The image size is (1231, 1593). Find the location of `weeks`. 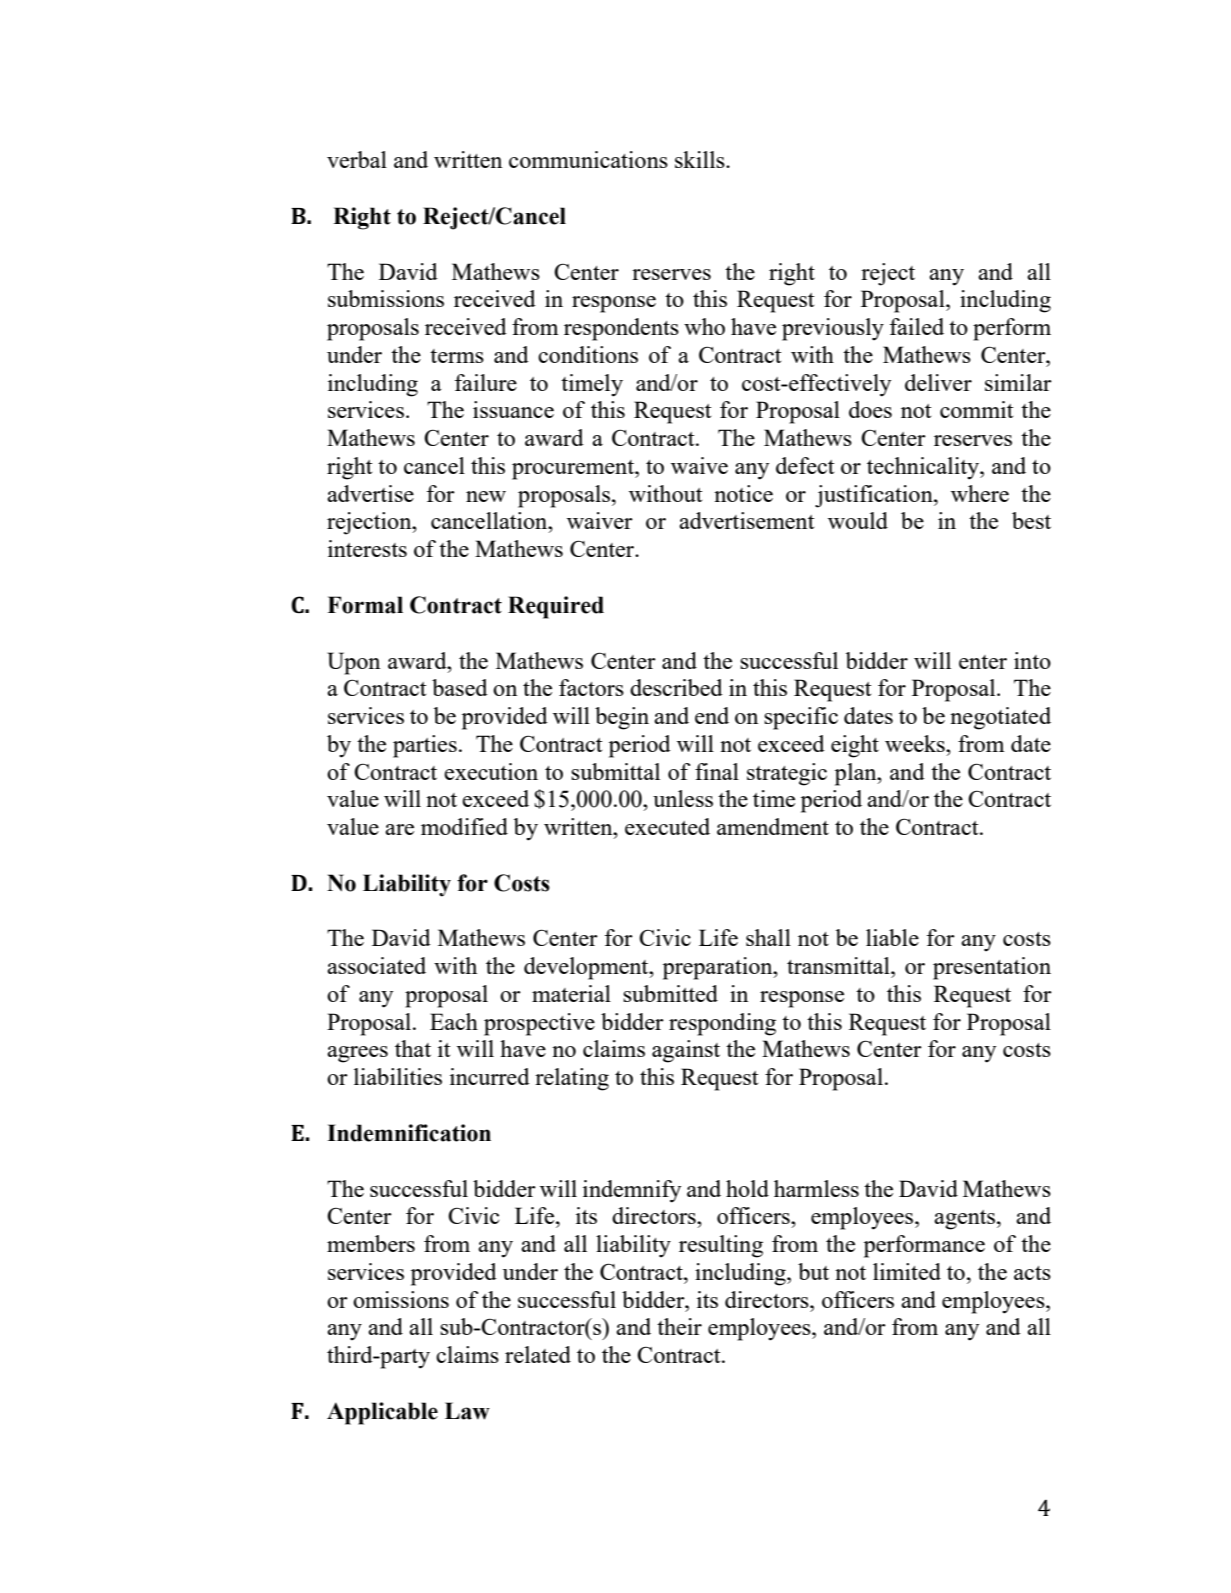

weeks is located at coordinates (916, 743).
